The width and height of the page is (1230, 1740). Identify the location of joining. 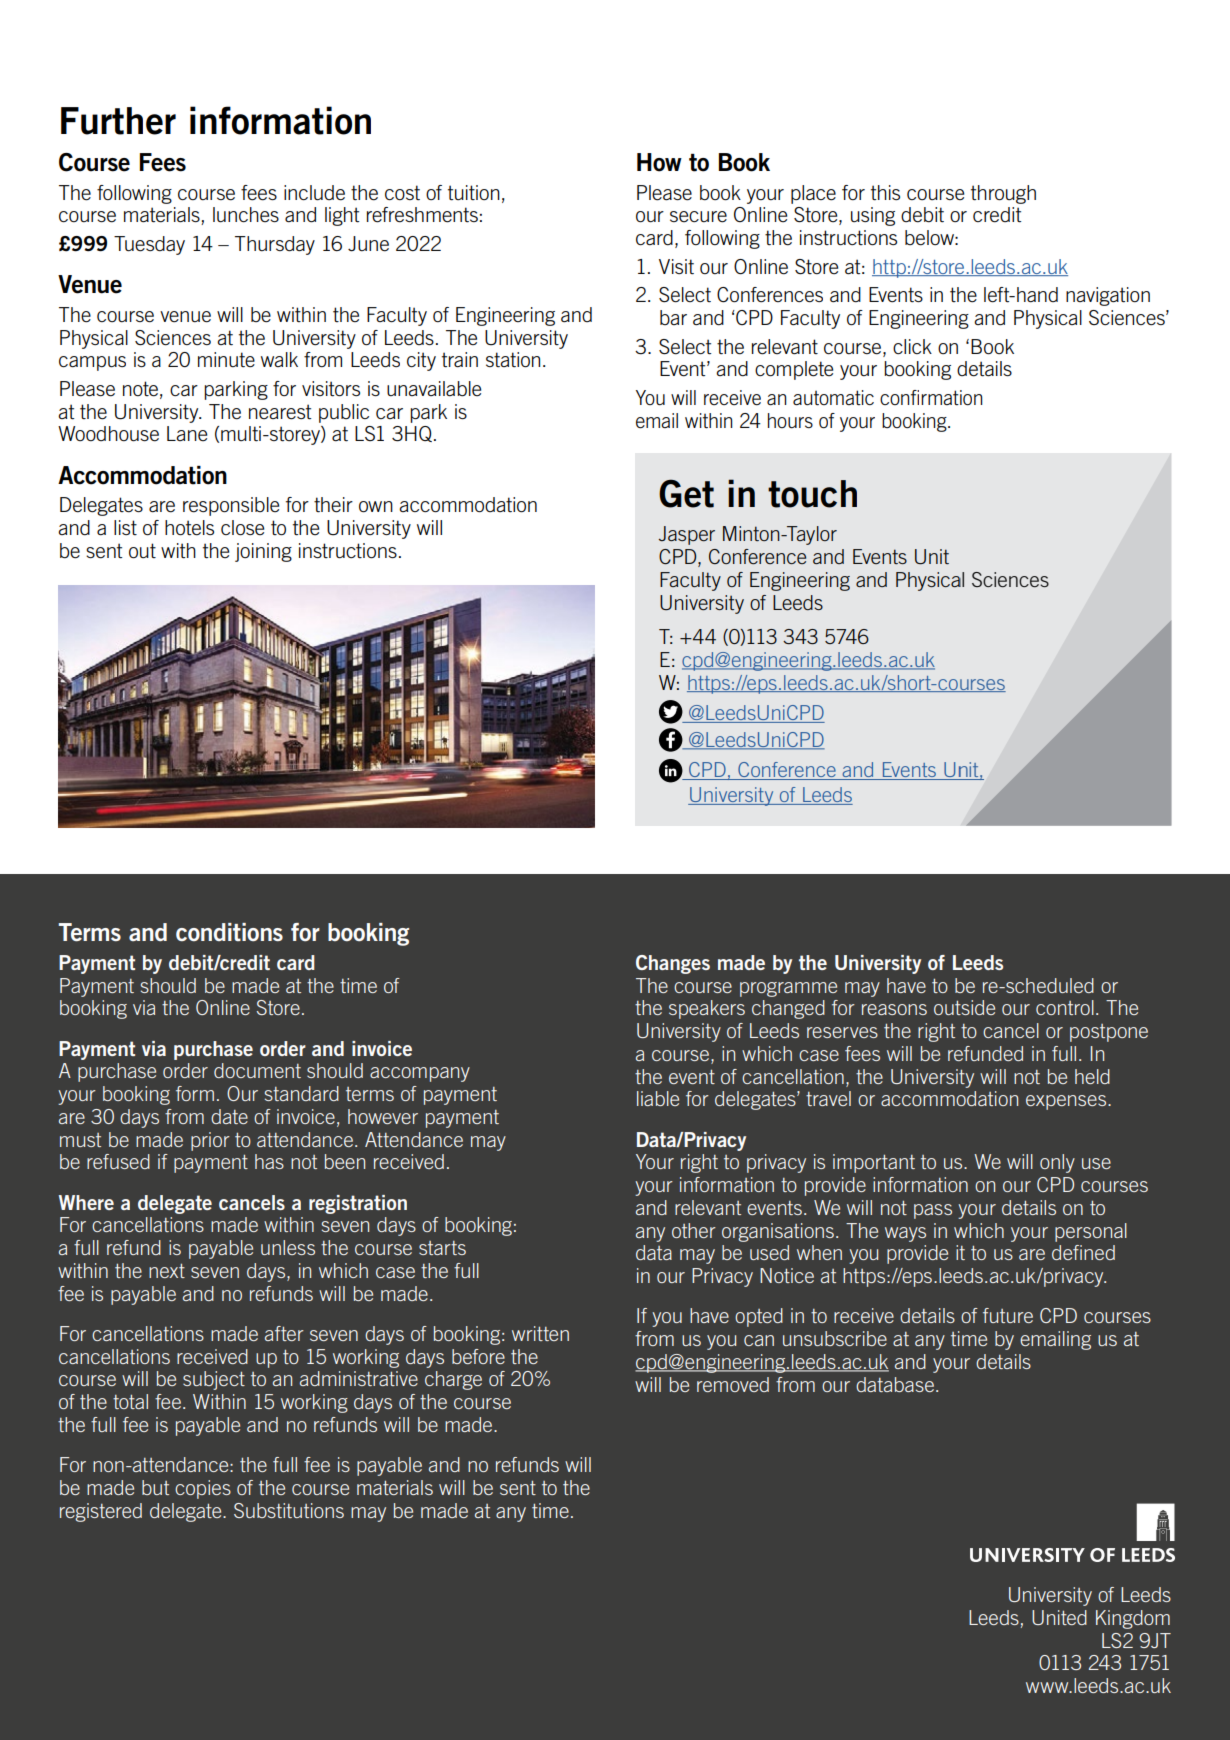
(263, 552).
